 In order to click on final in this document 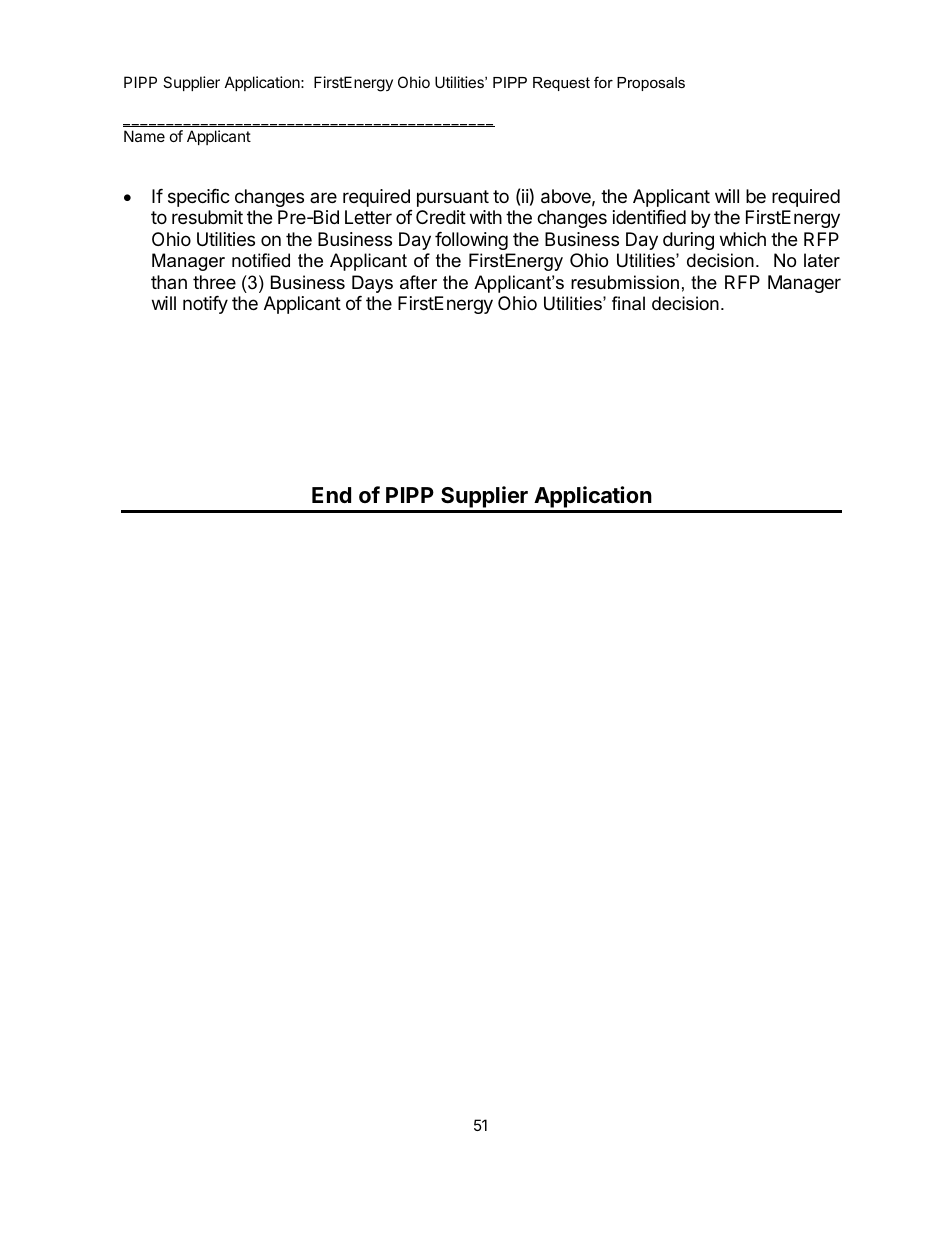, I will do `click(628, 303)`.
